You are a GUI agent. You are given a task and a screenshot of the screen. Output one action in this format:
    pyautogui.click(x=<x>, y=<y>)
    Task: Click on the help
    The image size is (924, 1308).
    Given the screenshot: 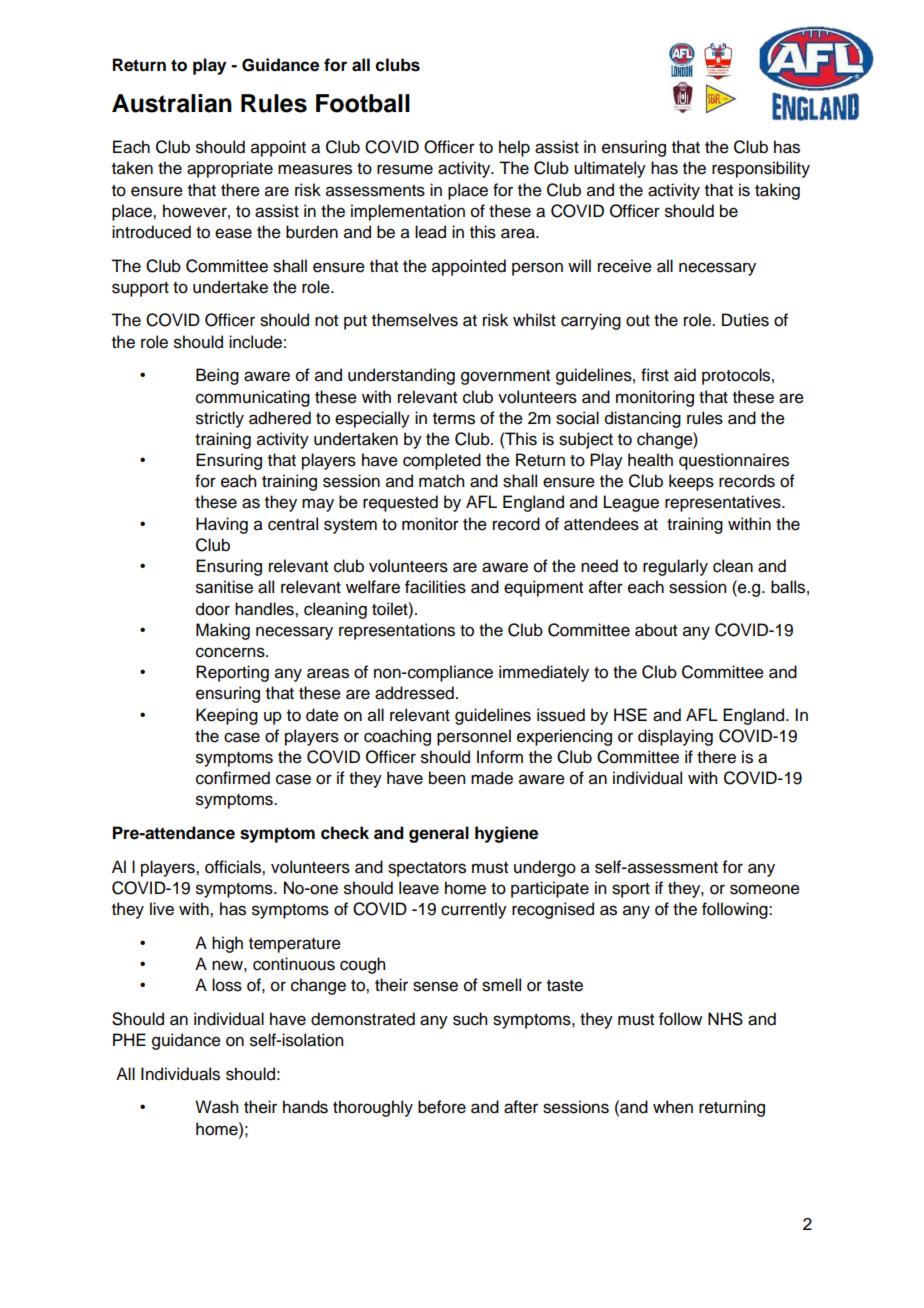 What is the action you would take?
    pyautogui.click(x=514, y=148)
